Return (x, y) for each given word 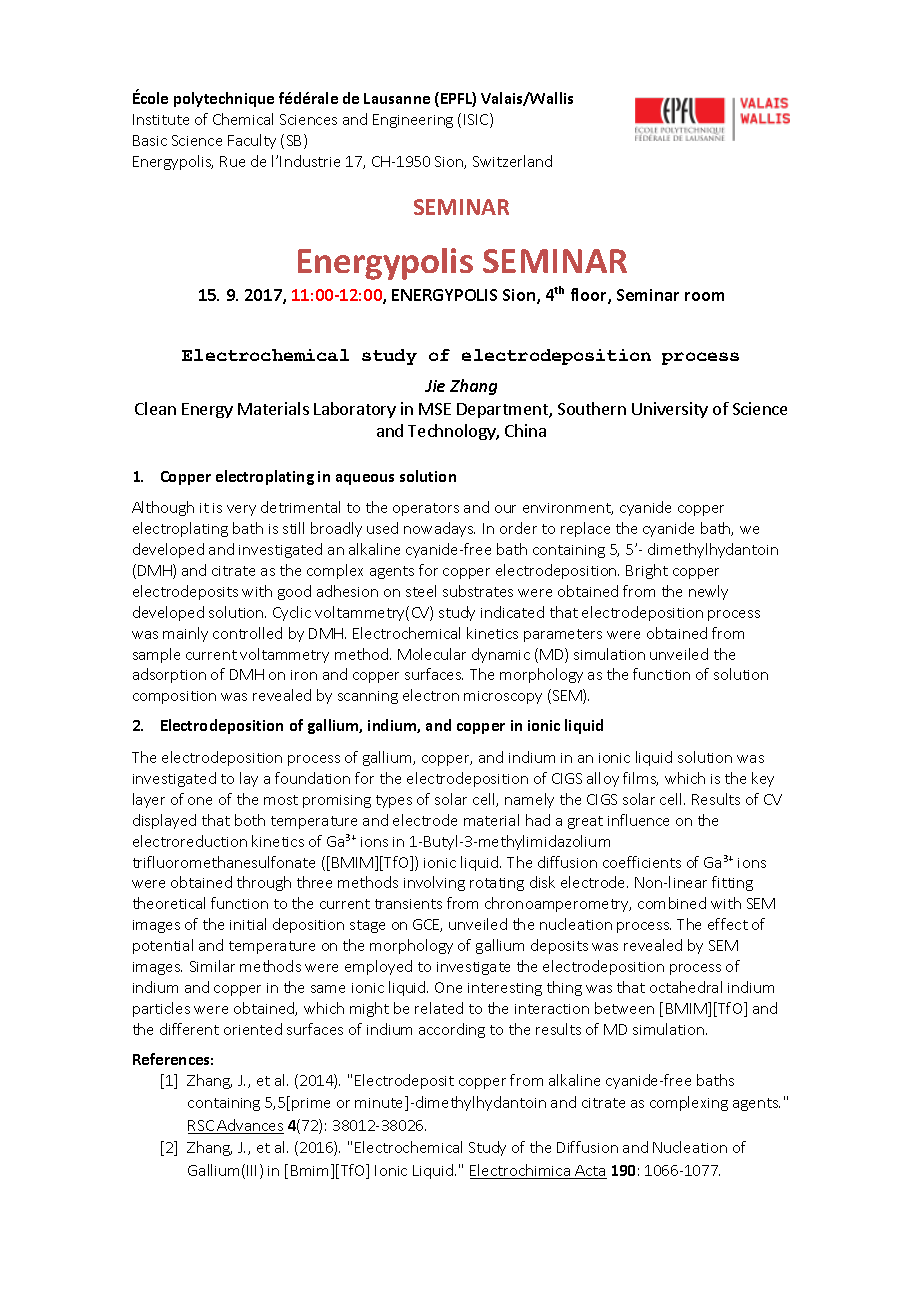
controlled (247, 633)
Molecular (432, 654)
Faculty (252, 141)
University (670, 410)
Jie (435, 386)
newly (708, 592)
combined (672, 903)
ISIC (477, 120)
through (264, 883)
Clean (155, 408)
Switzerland (512, 161)
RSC (202, 1127)
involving (434, 883)
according (452, 1030)
